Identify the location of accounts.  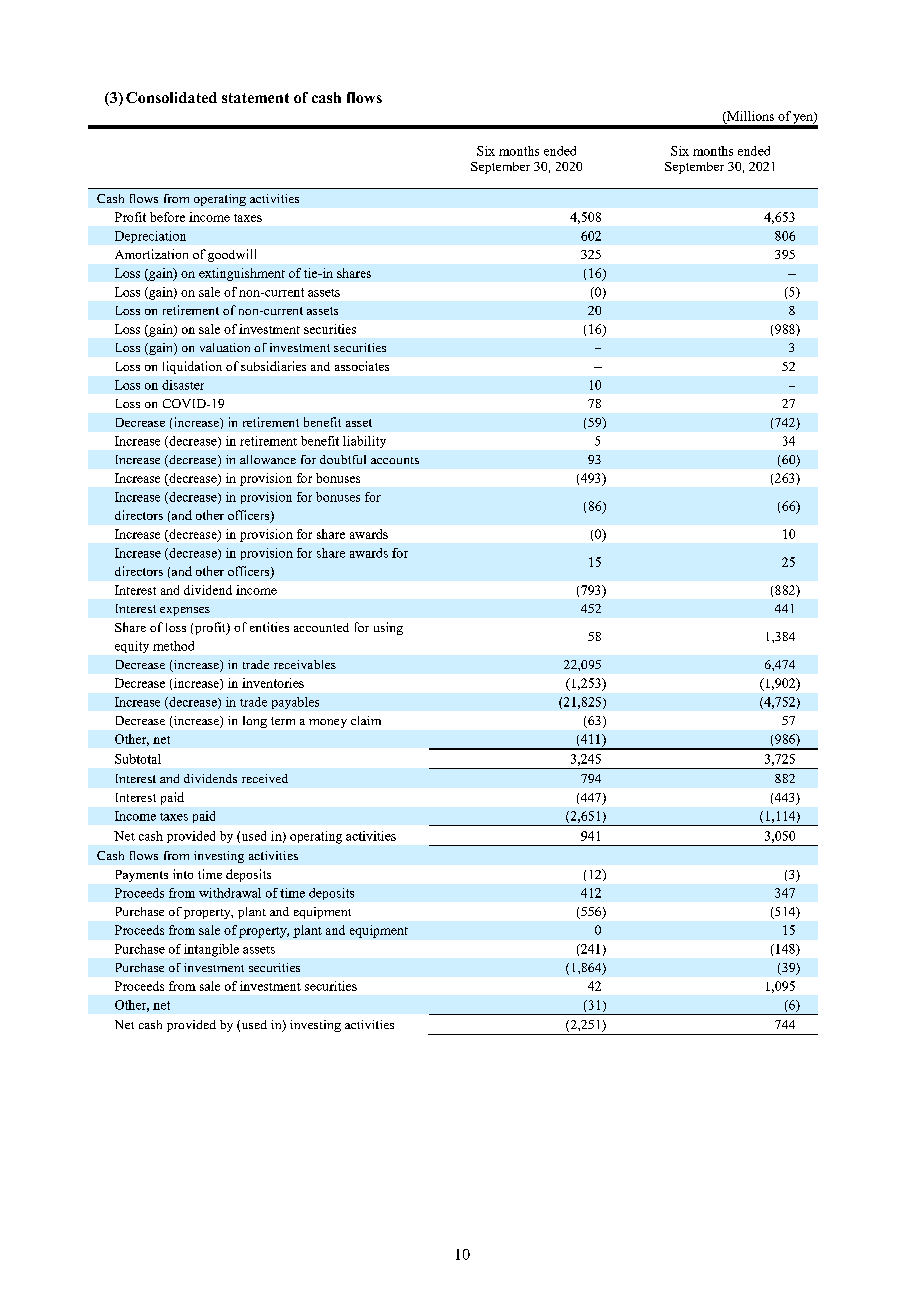
(395, 460).
